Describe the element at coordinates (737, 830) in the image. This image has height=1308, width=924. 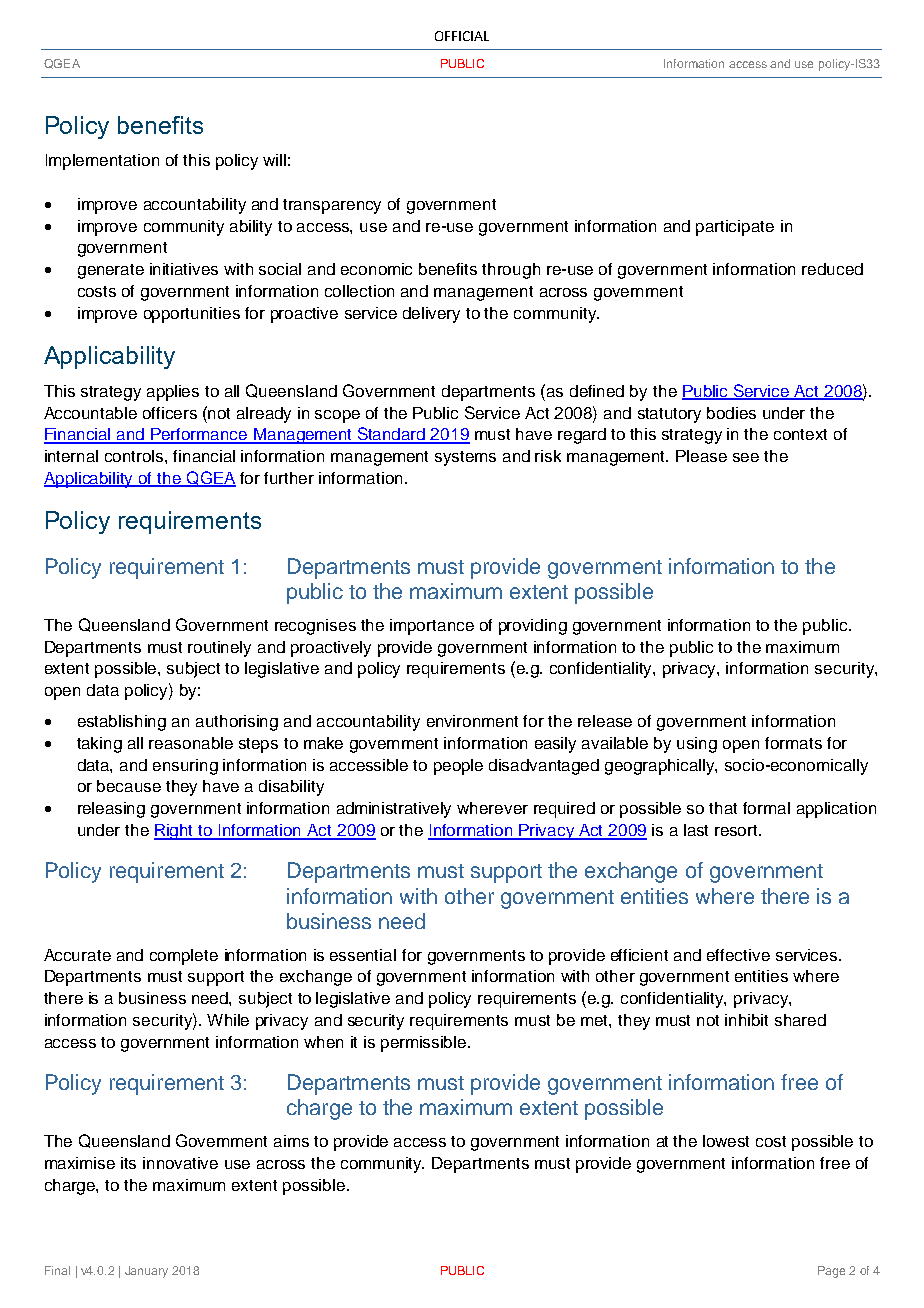
I see `resort` at that location.
